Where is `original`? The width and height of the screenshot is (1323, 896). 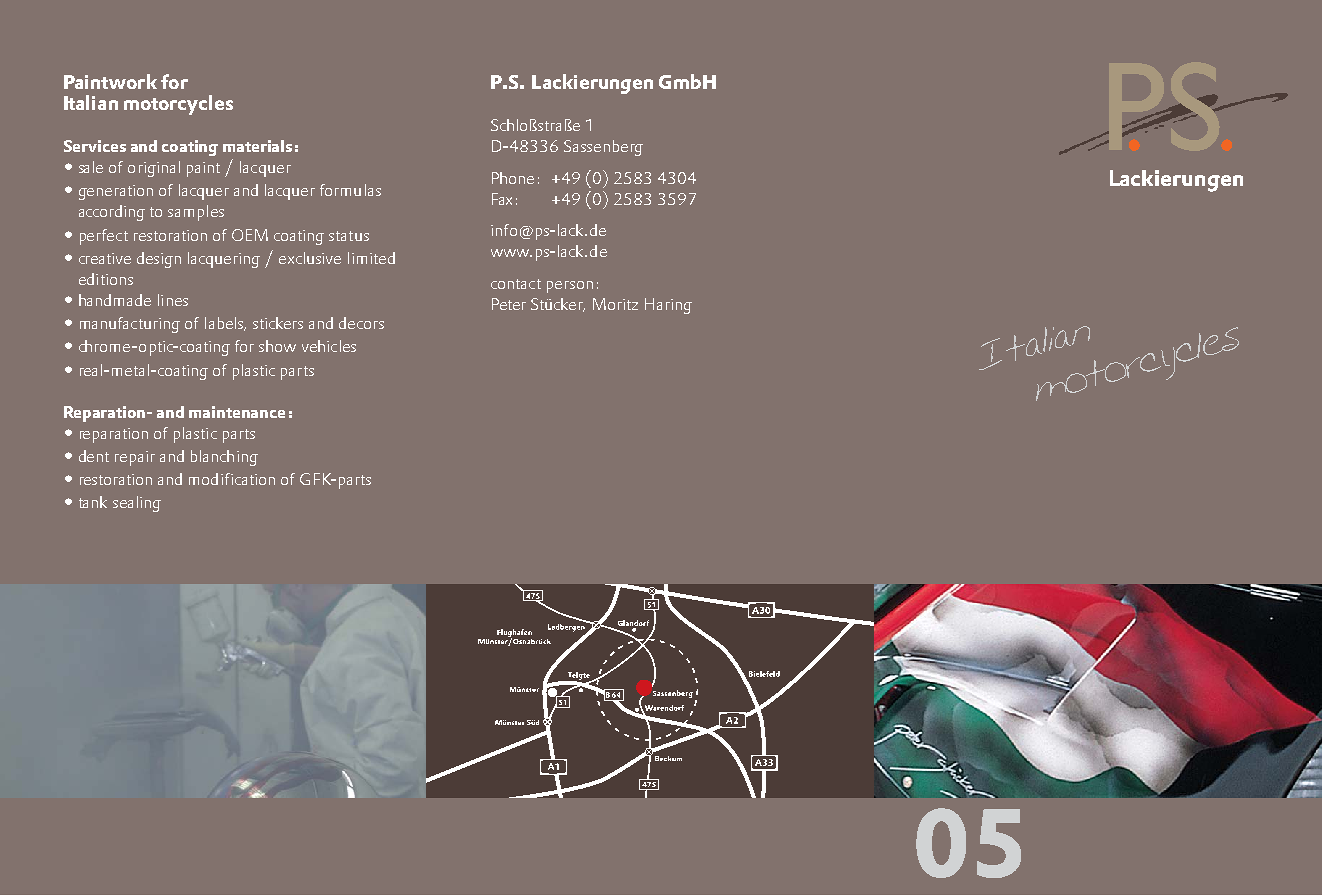
original is located at coordinates (154, 169).
